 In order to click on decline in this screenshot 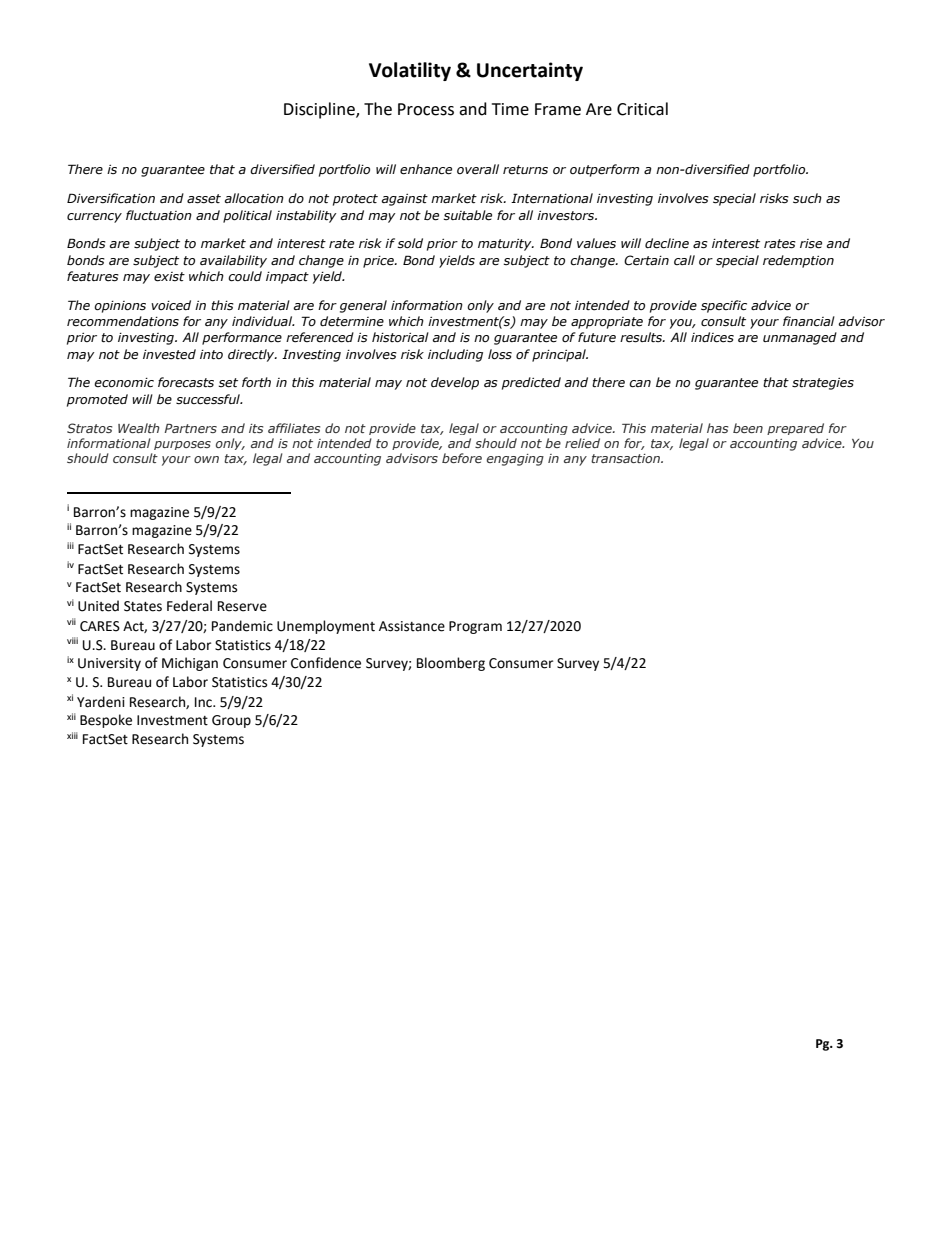, I will do `click(667, 243)`.
